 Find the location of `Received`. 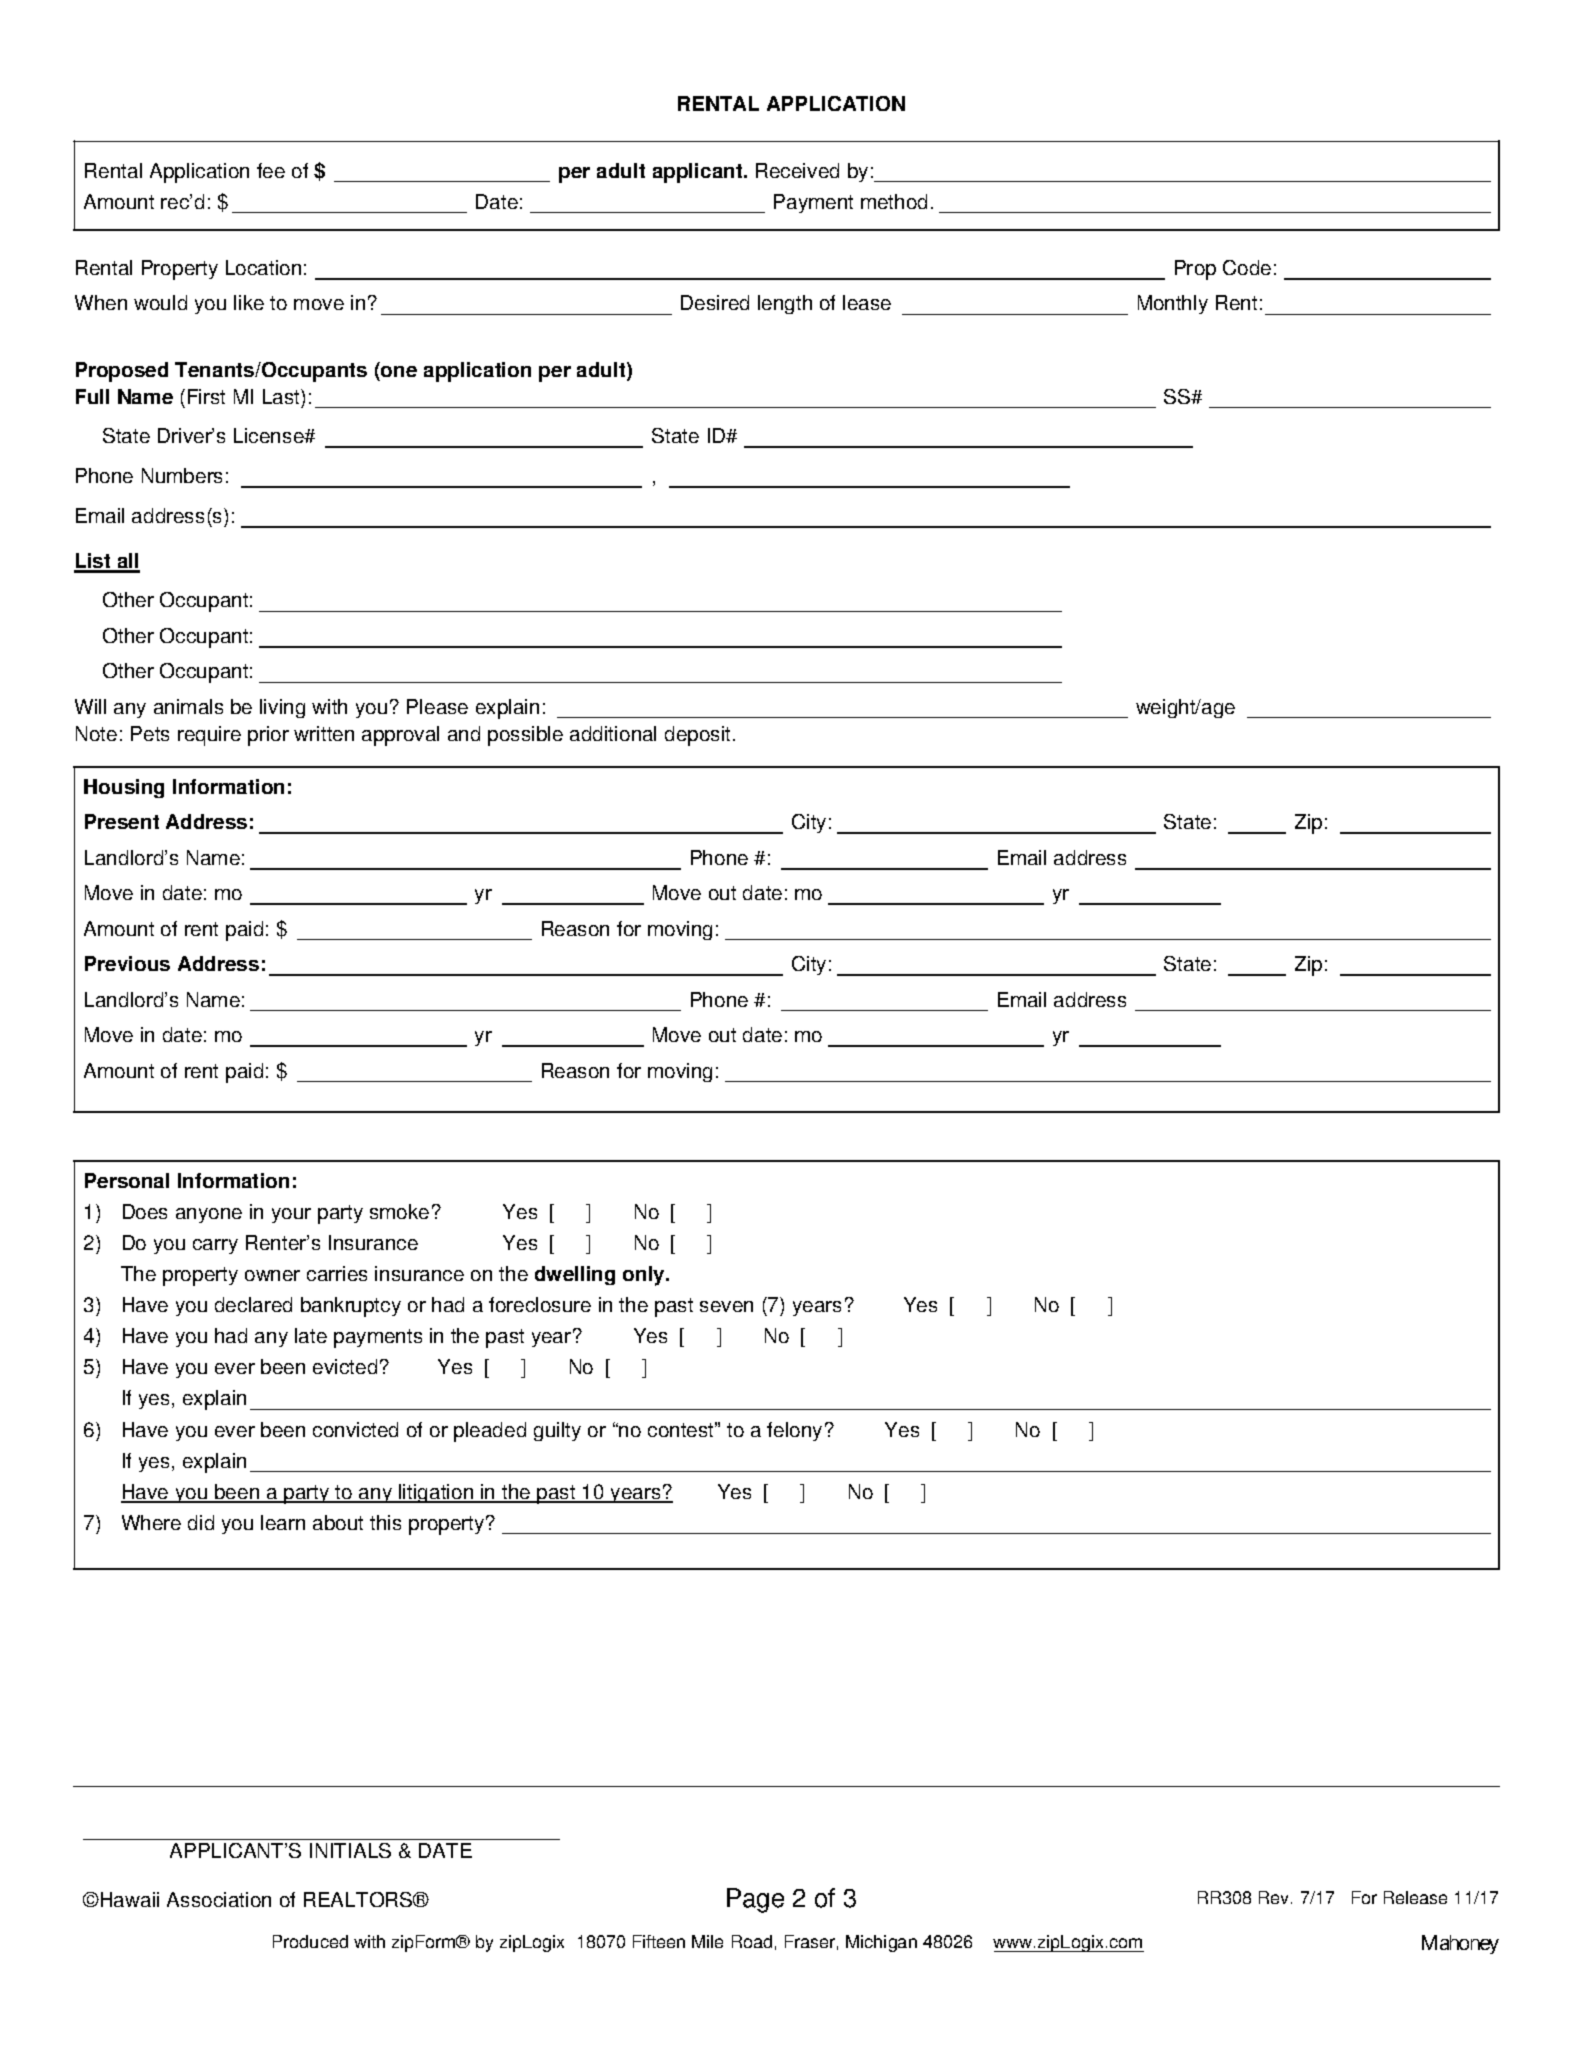

Received is located at coordinates (797, 170).
